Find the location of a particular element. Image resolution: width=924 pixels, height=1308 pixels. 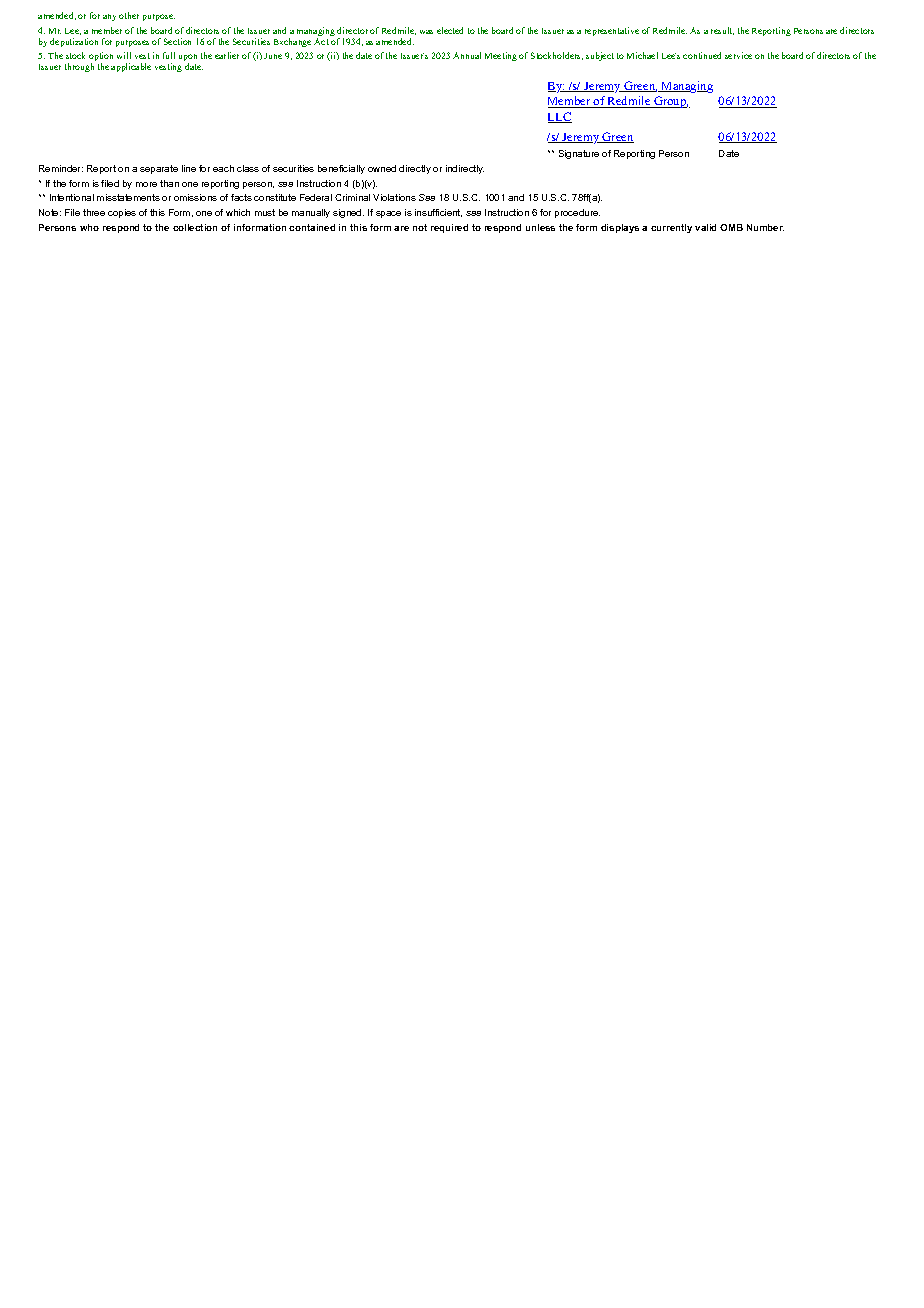

representative is located at coordinates (612, 31).
